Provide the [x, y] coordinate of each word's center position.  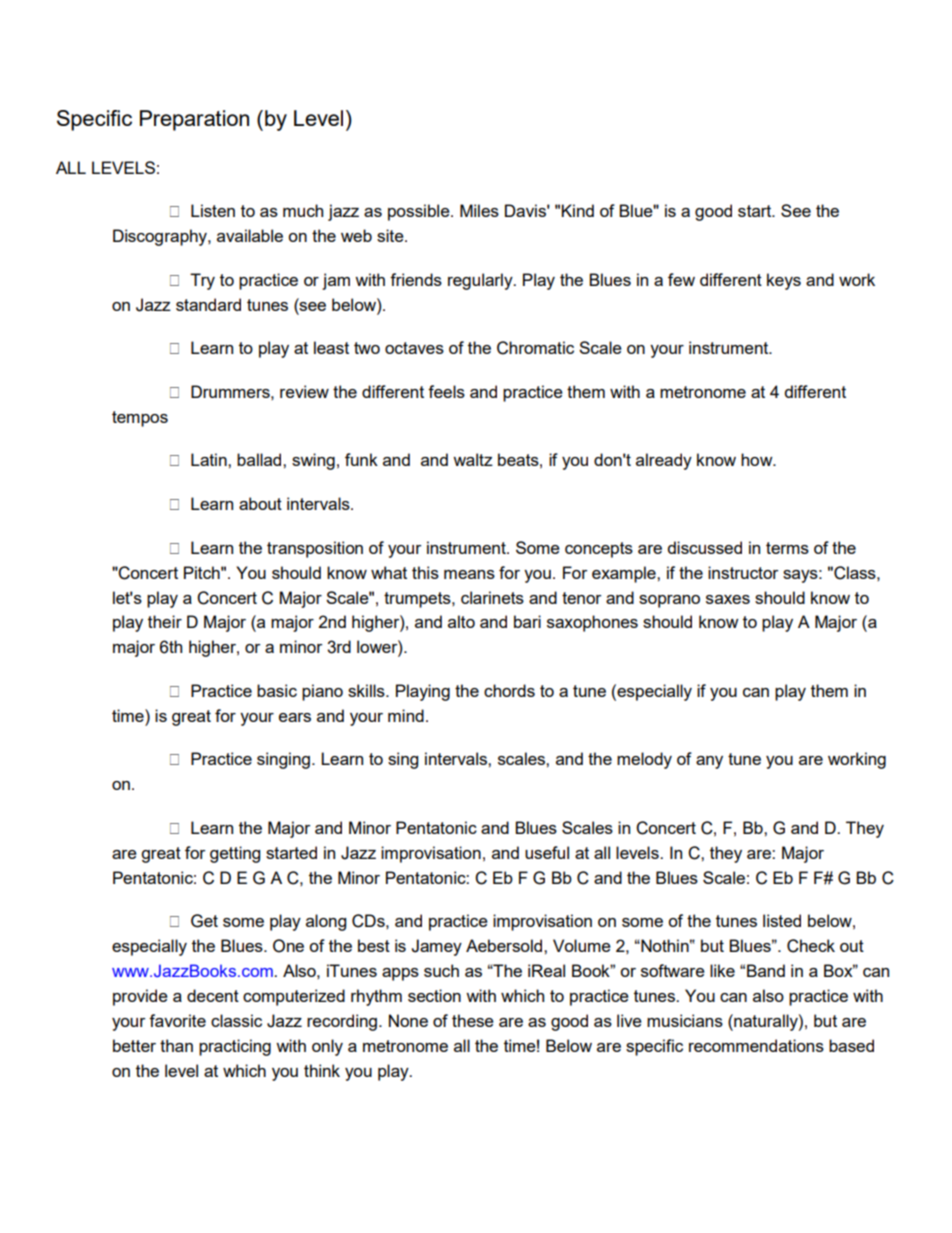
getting [235, 854]
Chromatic [535, 348]
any [709, 762]
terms [787, 548]
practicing [235, 1047]
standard [208, 304]
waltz [473, 459]
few [681, 279]
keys [784, 281]
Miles [479, 210]
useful [547, 852]
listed [782, 920]
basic [277, 690]
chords [509, 690]
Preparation [194, 120]
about [260, 503]
